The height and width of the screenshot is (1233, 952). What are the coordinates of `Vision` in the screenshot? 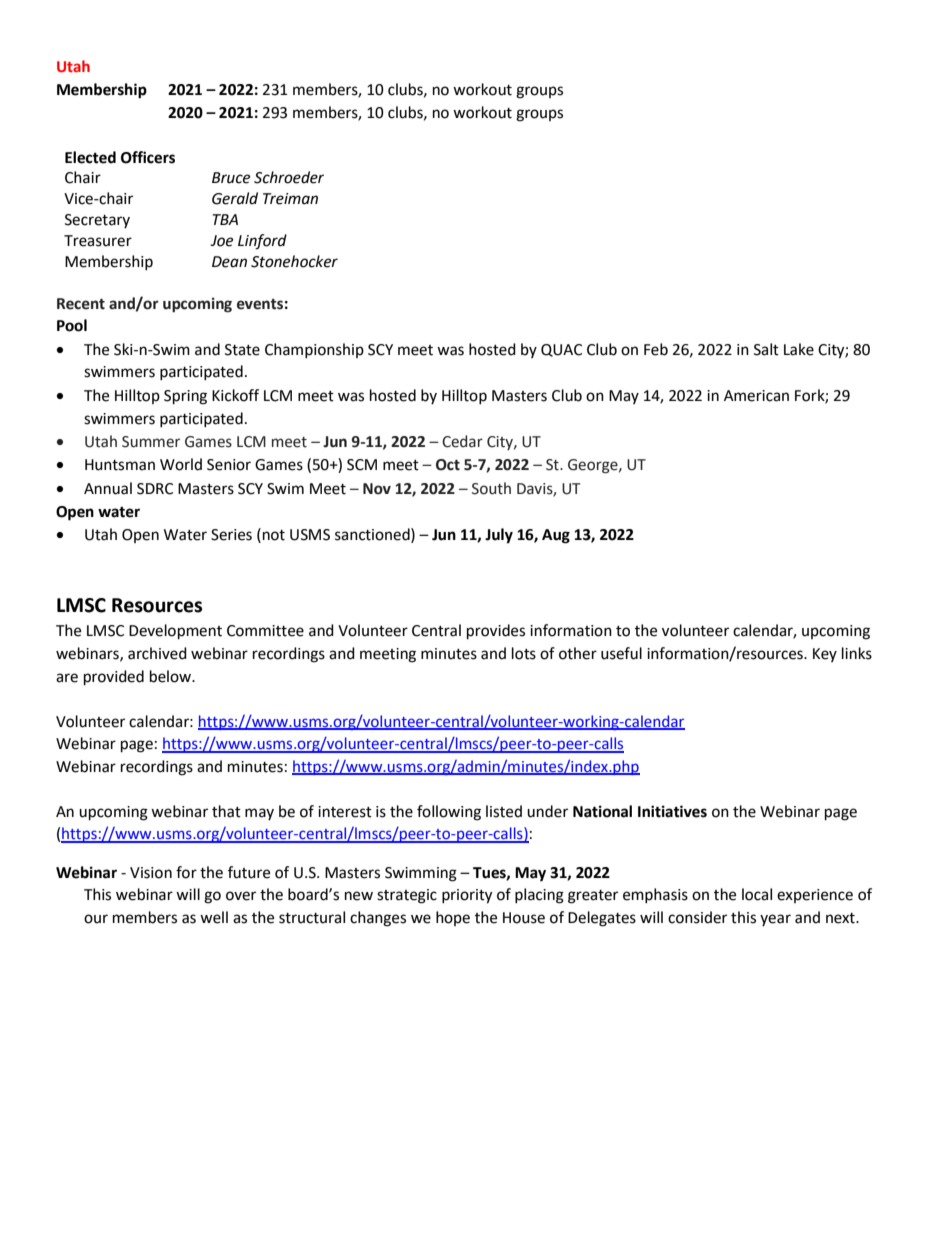 It's located at (151, 873).
